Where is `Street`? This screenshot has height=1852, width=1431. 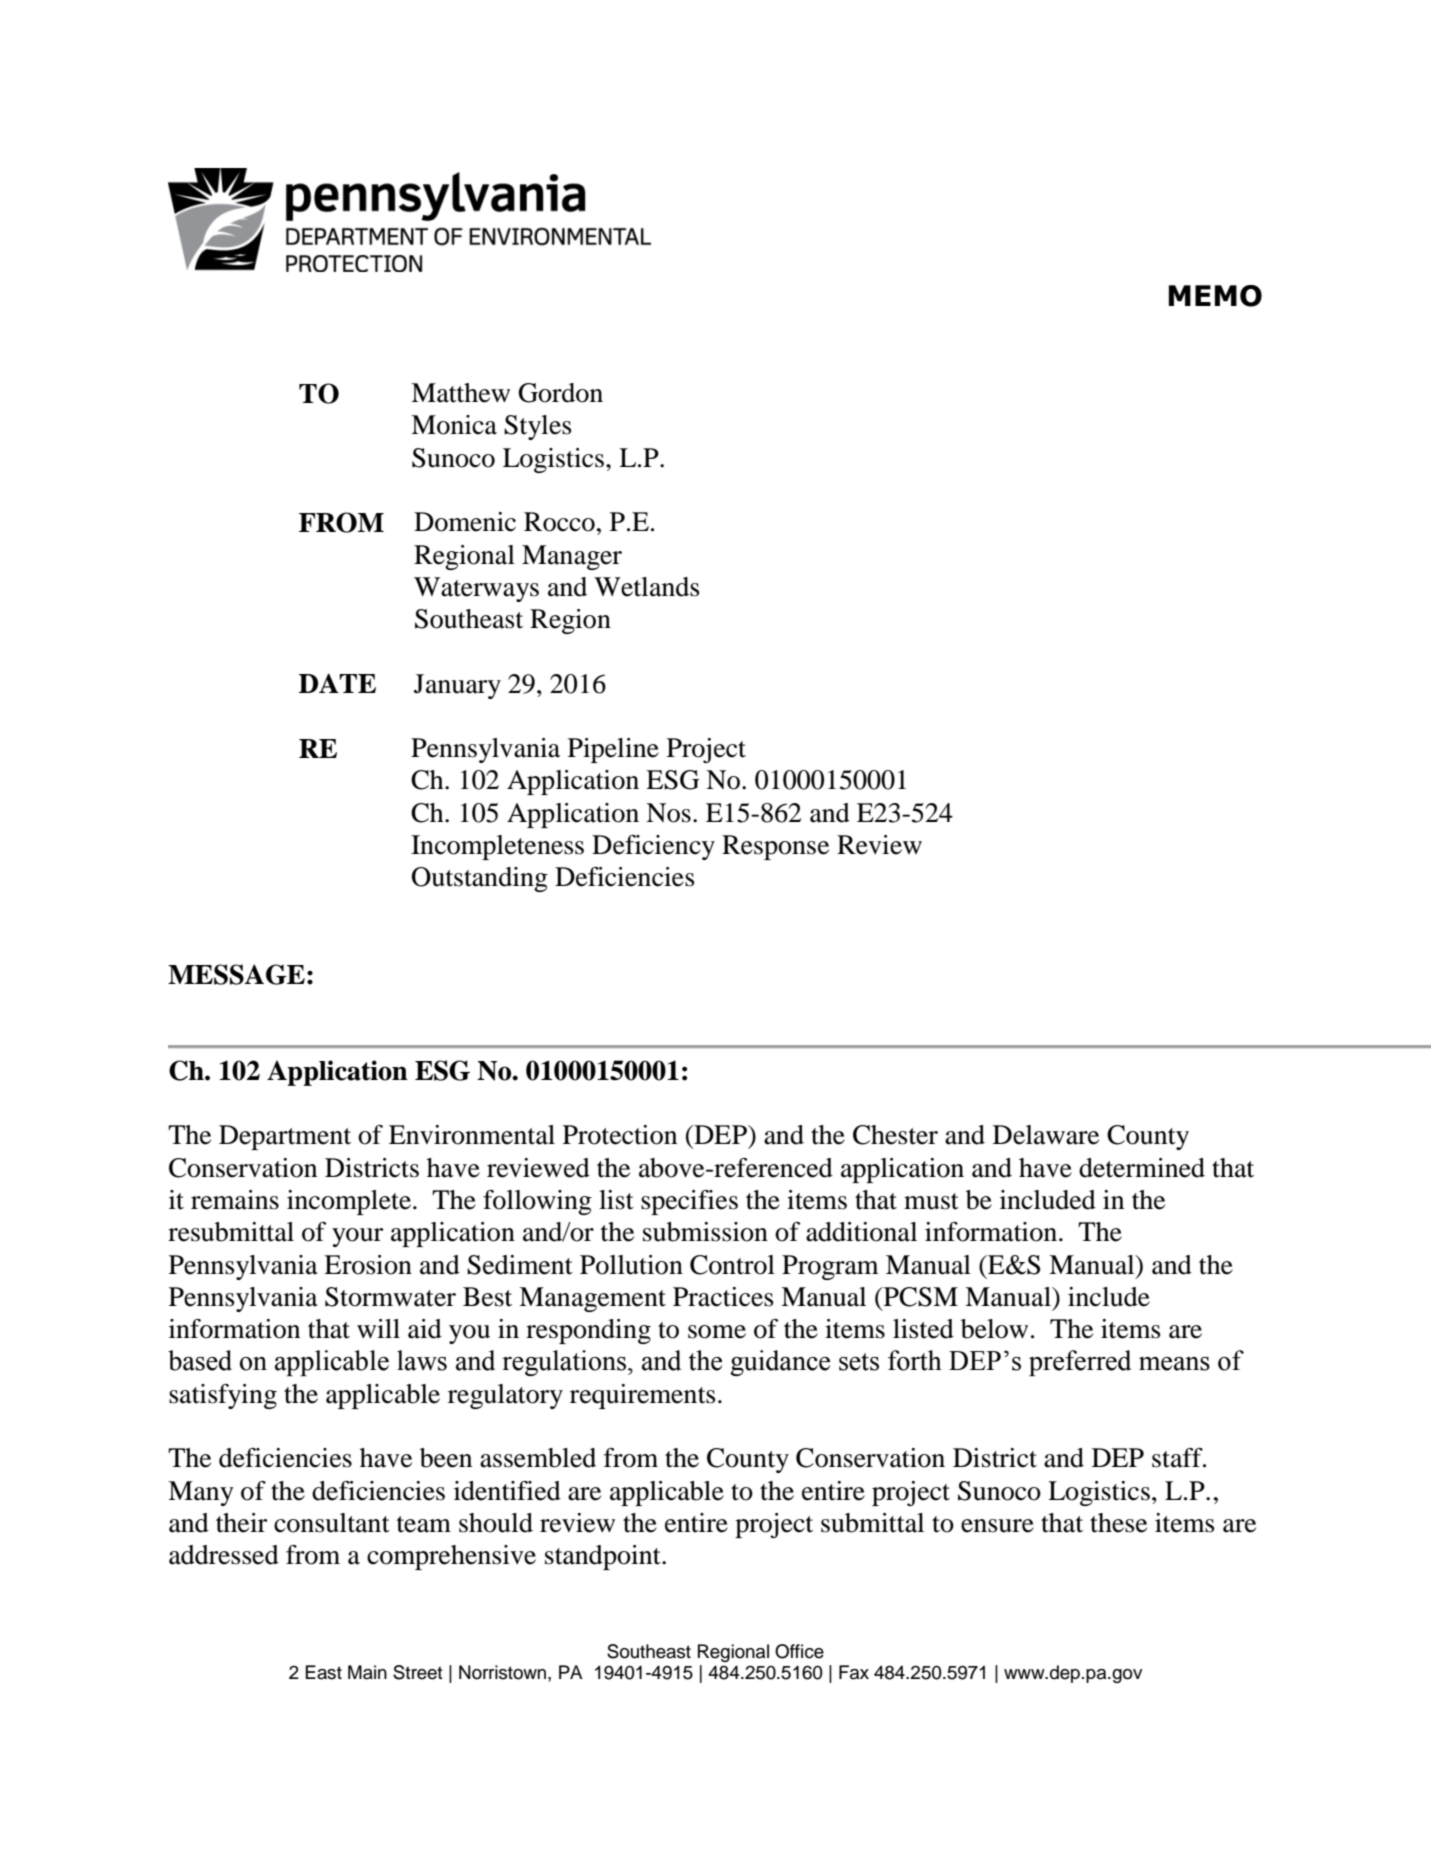
Street is located at coordinates (418, 1672).
